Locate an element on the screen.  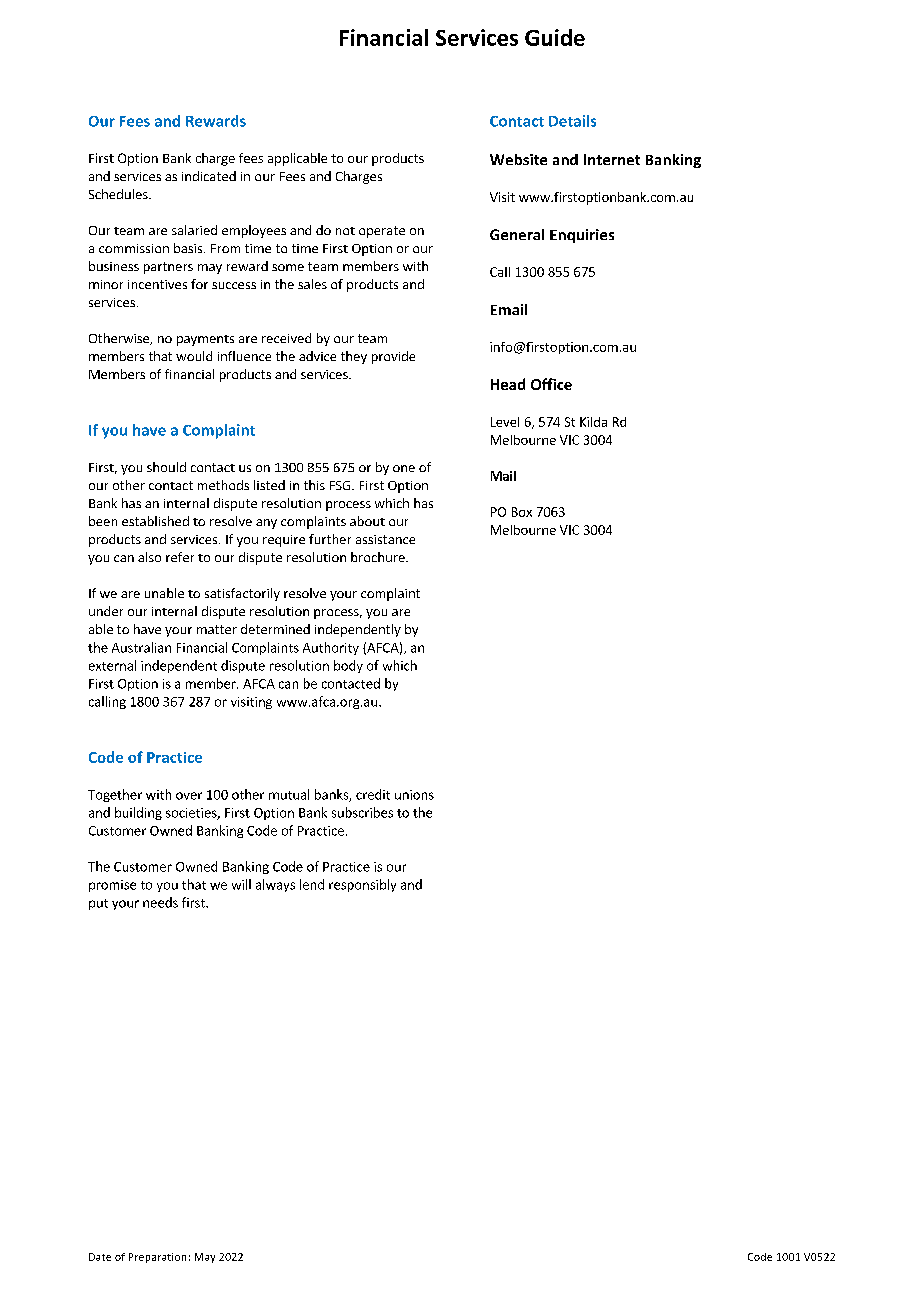
should is located at coordinates (166, 467).
